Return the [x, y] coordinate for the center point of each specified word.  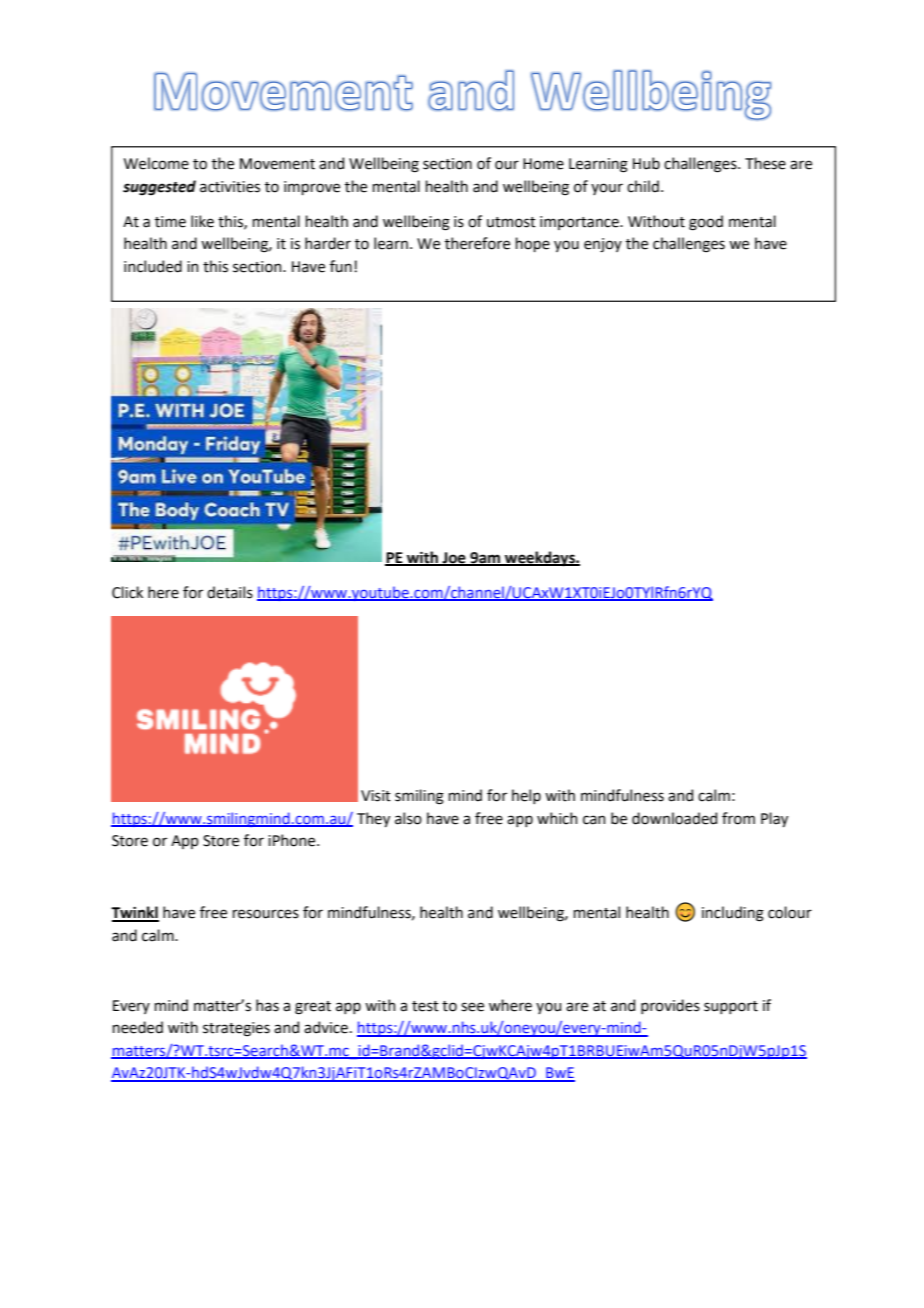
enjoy [603, 245]
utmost [511, 222]
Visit [376, 796]
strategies [236, 1029]
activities [230, 187]
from [738, 818]
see [472, 1007]
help [526, 796]
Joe [454, 558]
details [230, 592]
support [731, 1007]
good [706, 223]
